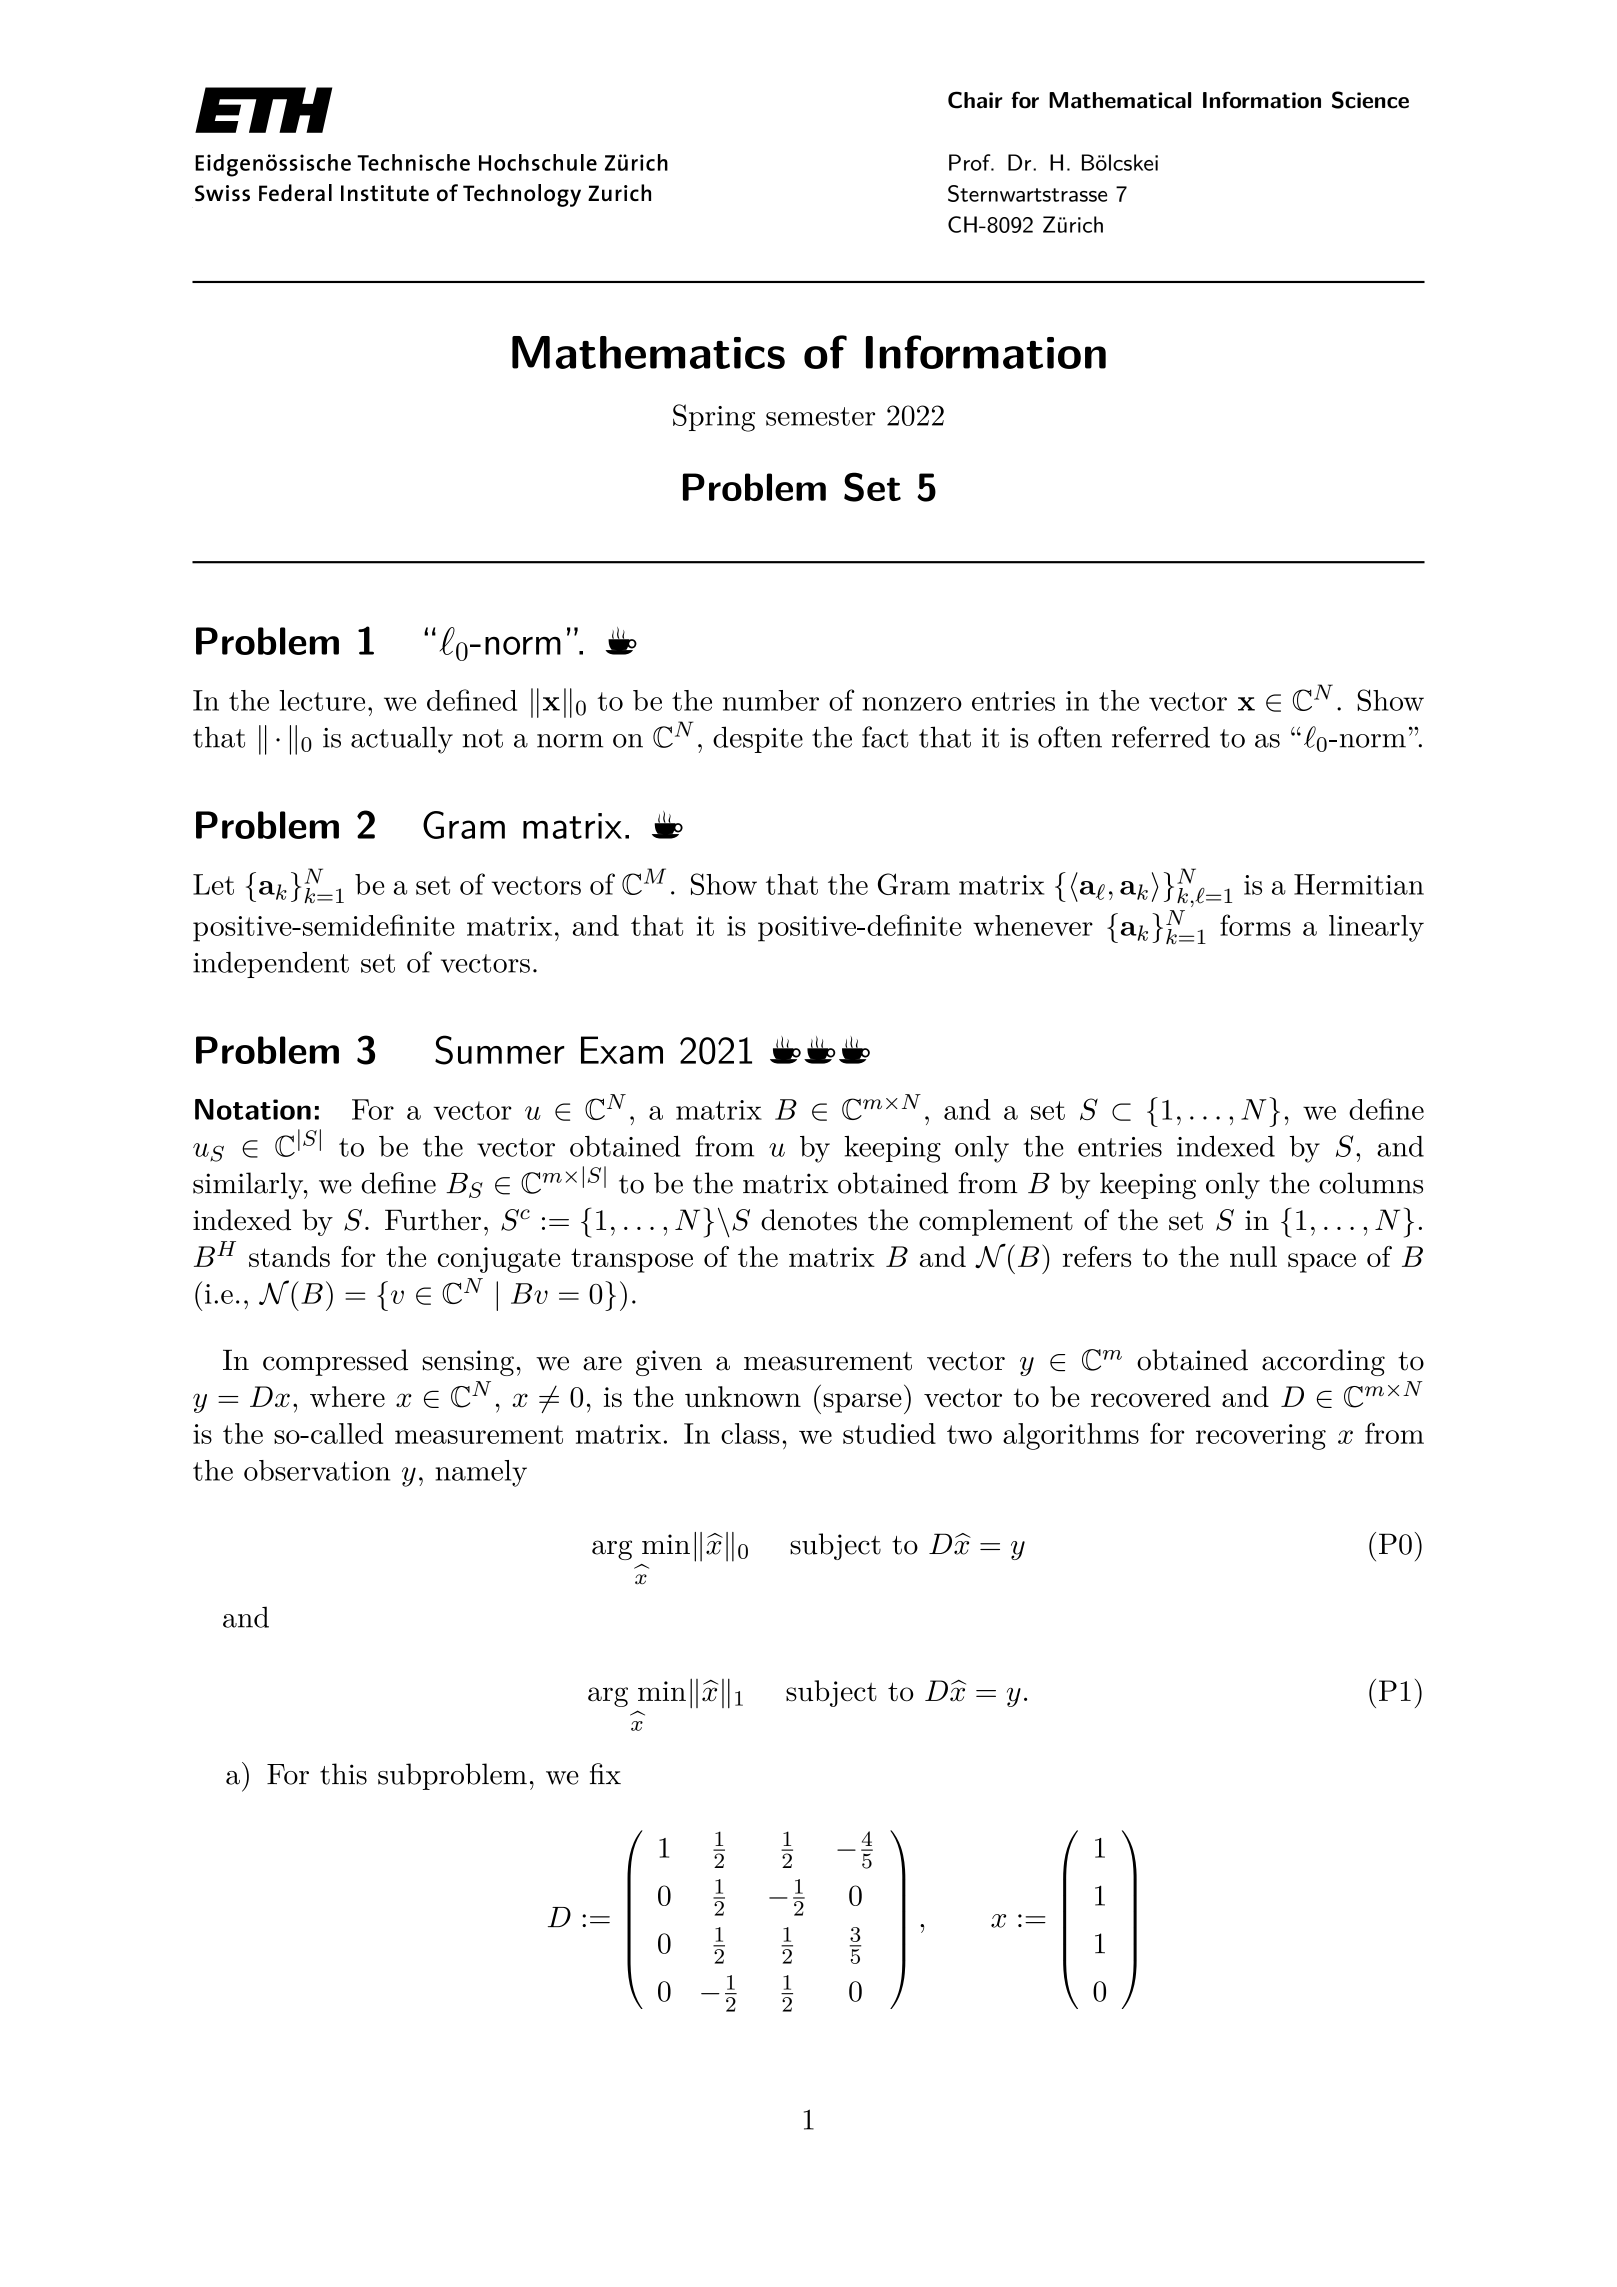 The height and width of the document is (2287, 1617). Describe the element at coordinates (743, 1396) in the document. I see `unknown` at that location.
